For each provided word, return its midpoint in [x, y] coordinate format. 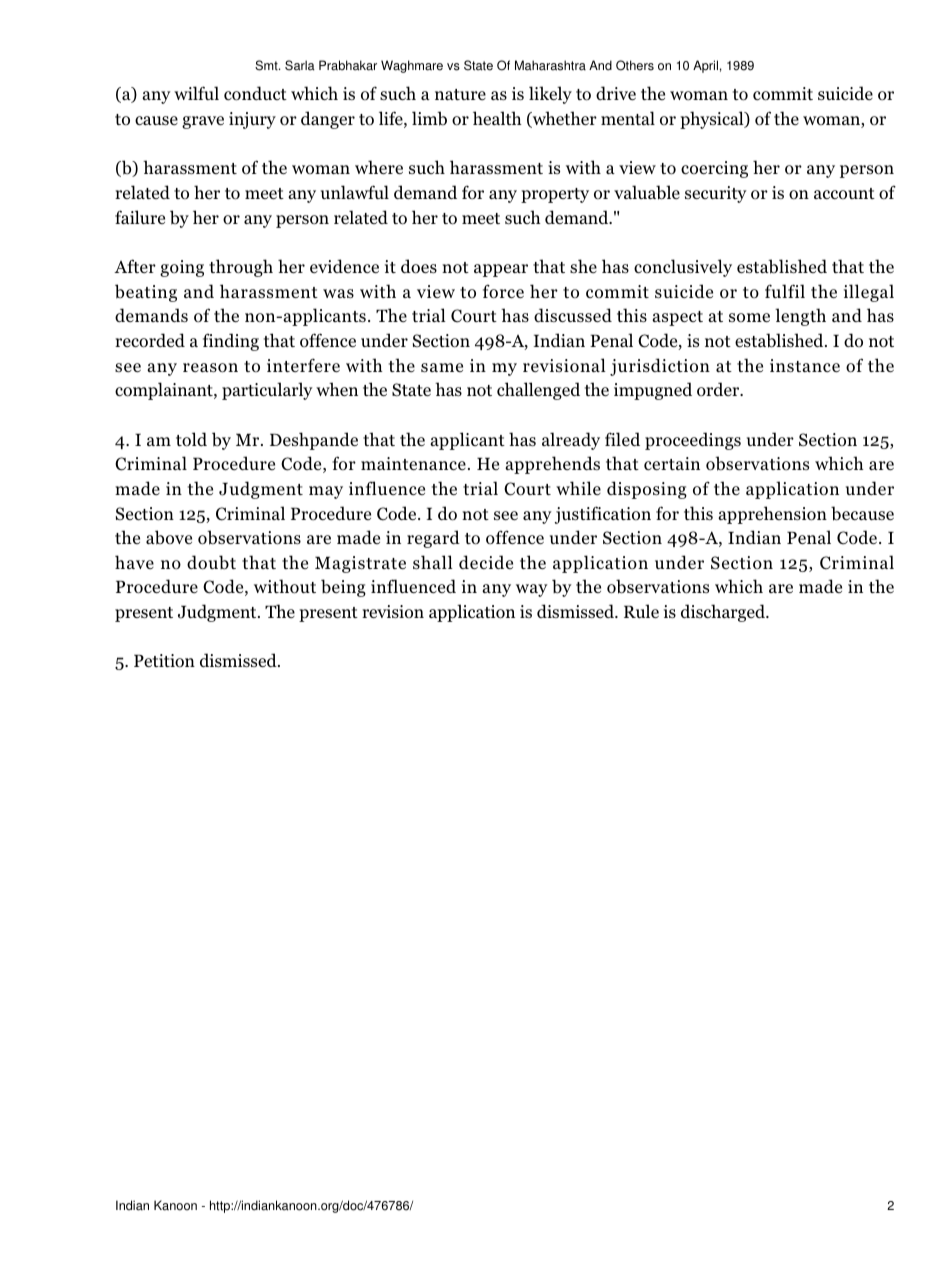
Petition [164, 661]
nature [460, 94]
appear [501, 270]
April [705, 66]
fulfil [785, 291]
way [532, 590]
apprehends [552, 465]
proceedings [693, 441]
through [241, 268]
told [191, 439]
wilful [196, 93]
